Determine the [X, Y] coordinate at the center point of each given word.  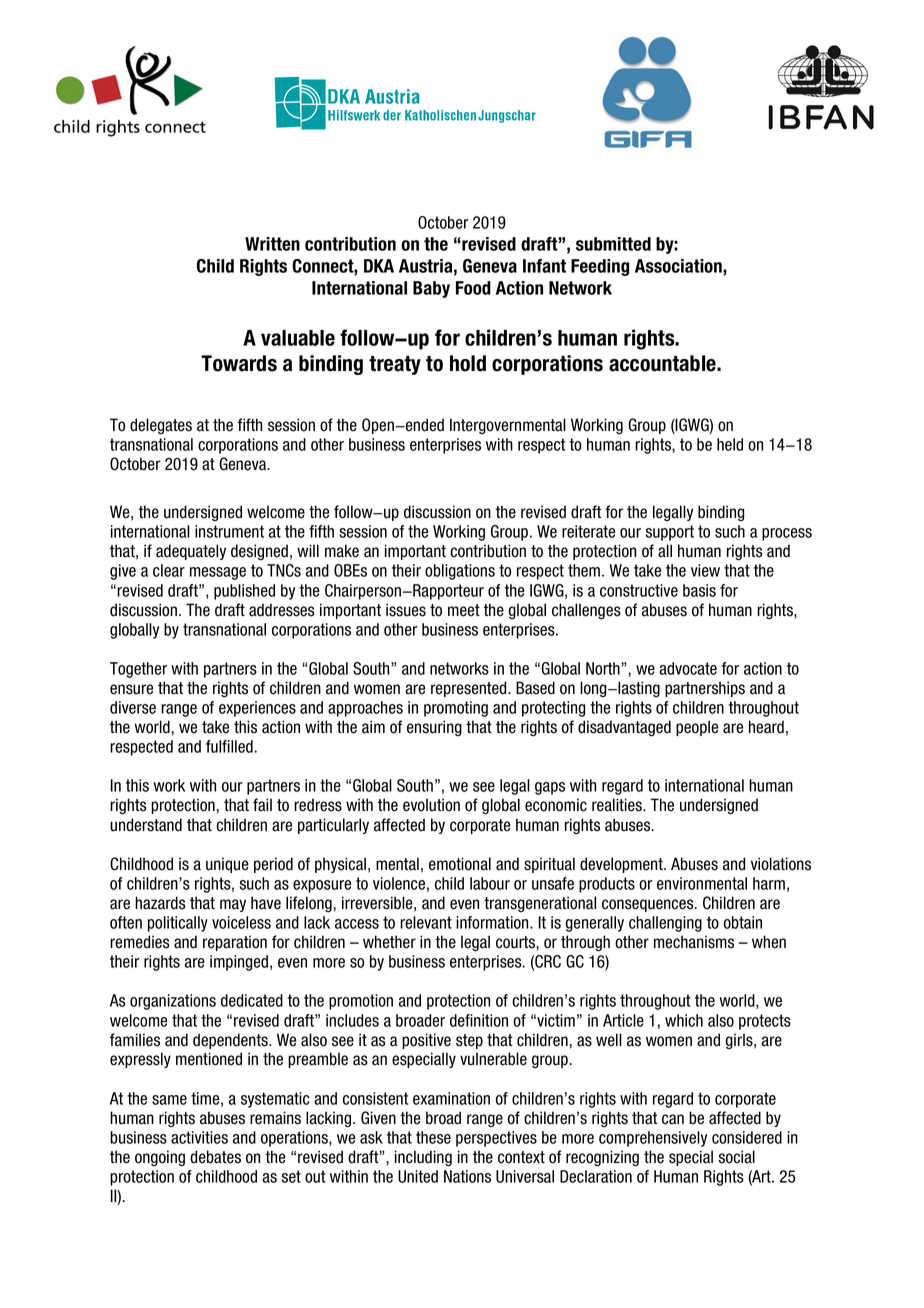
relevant [426, 922]
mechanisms [694, 942]
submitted [613, 244]
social [737, 1157]
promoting [456, 709]
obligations [460, 572]
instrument [229, 531]
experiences [257, 709]
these [433, 1137]
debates [215, 1157]
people [697, 728]
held [730, 444]
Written [272, 244]
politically [178, 924]
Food [473, 288]
